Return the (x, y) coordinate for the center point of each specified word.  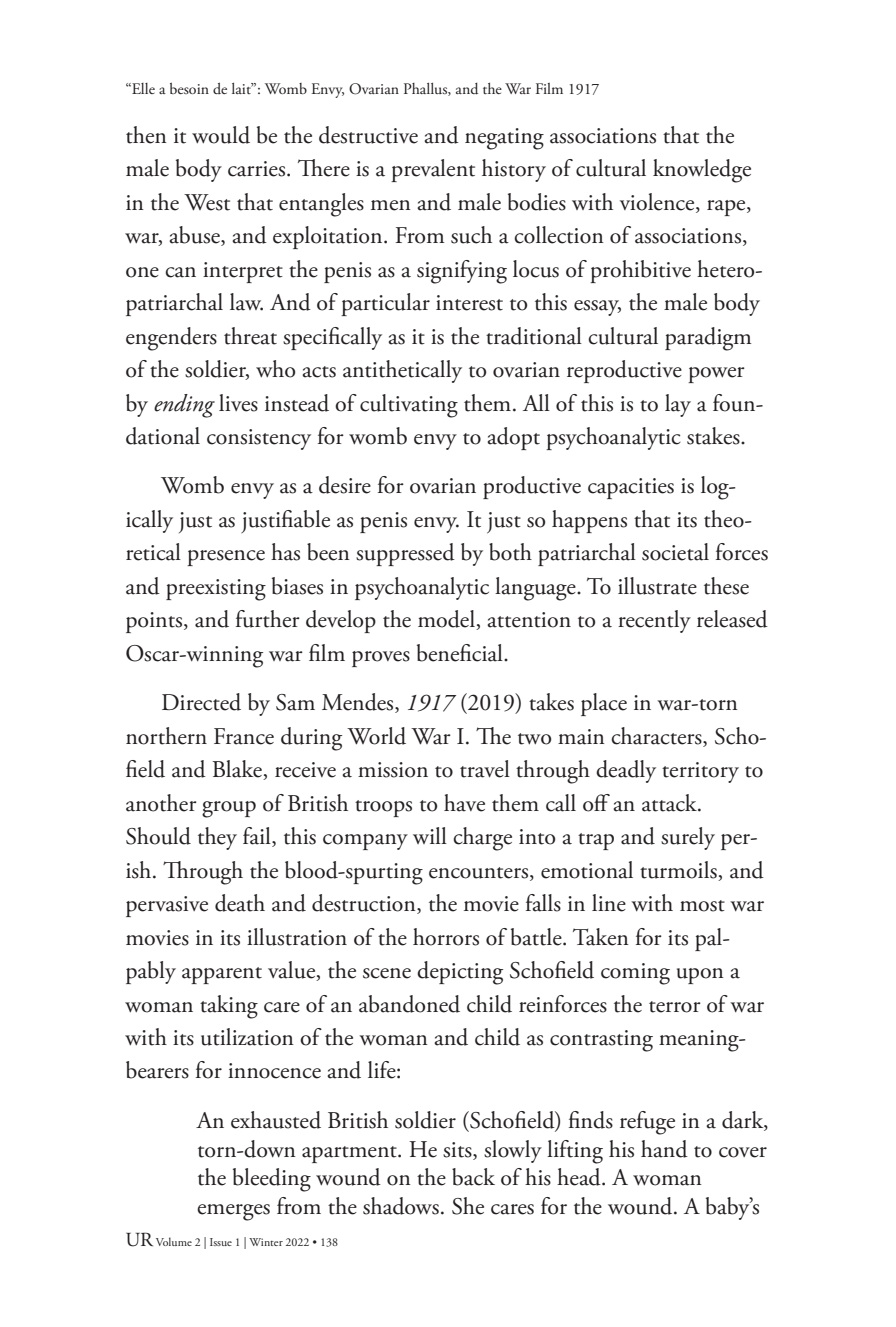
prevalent (433, 170)
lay (678, 405)
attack (670, 803)
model (447, 620)
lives (238, 403)
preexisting (216, 590)
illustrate (657, 586)
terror (675, 1007)
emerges (233, 1212)
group (229, 809)
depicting (460, 973)
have (464, 803)
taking (229, 1007)
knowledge (702, 171)
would (221, 135)
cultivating (409, 406)
